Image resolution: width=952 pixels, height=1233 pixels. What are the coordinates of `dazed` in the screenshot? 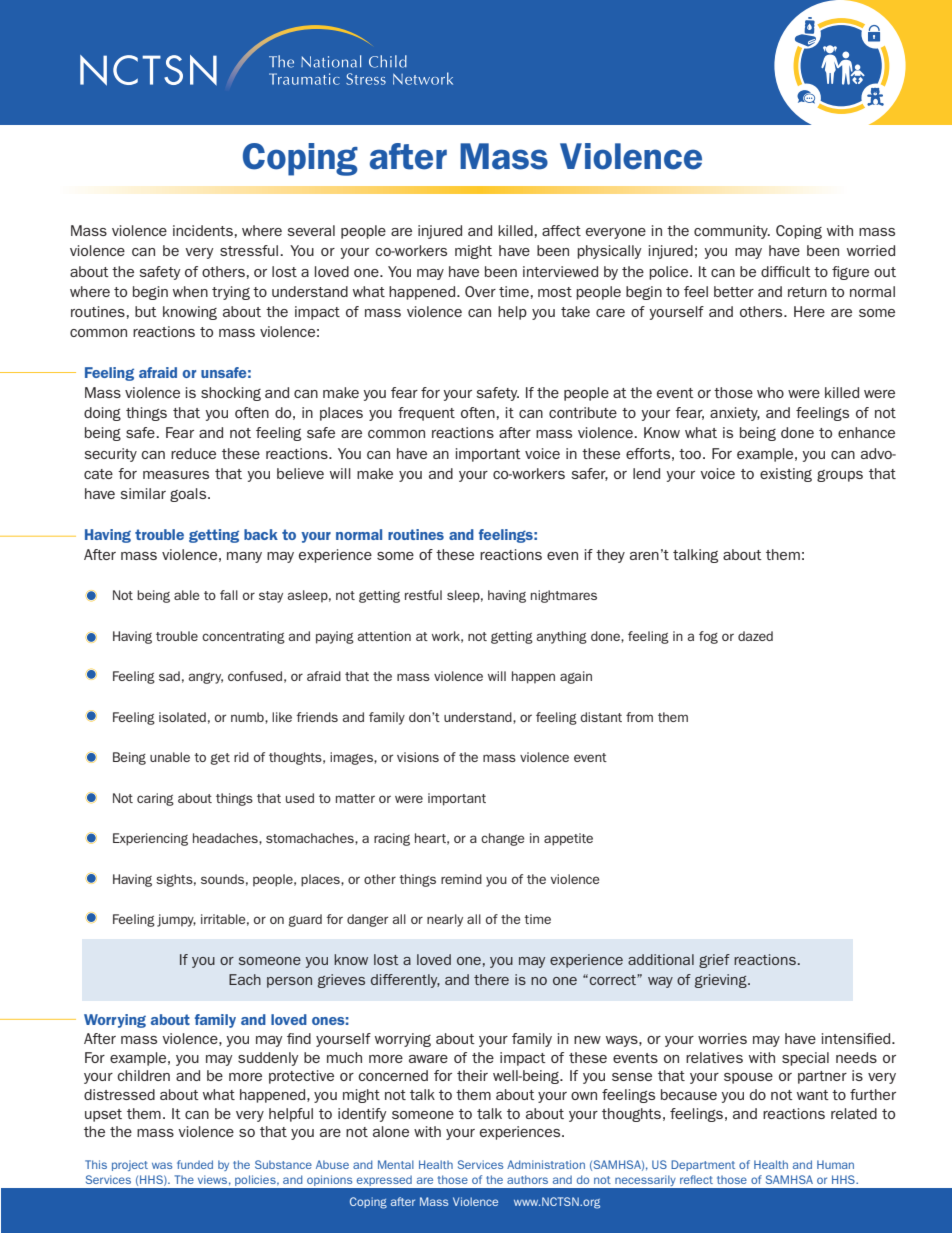 It's located at (755, 636).
